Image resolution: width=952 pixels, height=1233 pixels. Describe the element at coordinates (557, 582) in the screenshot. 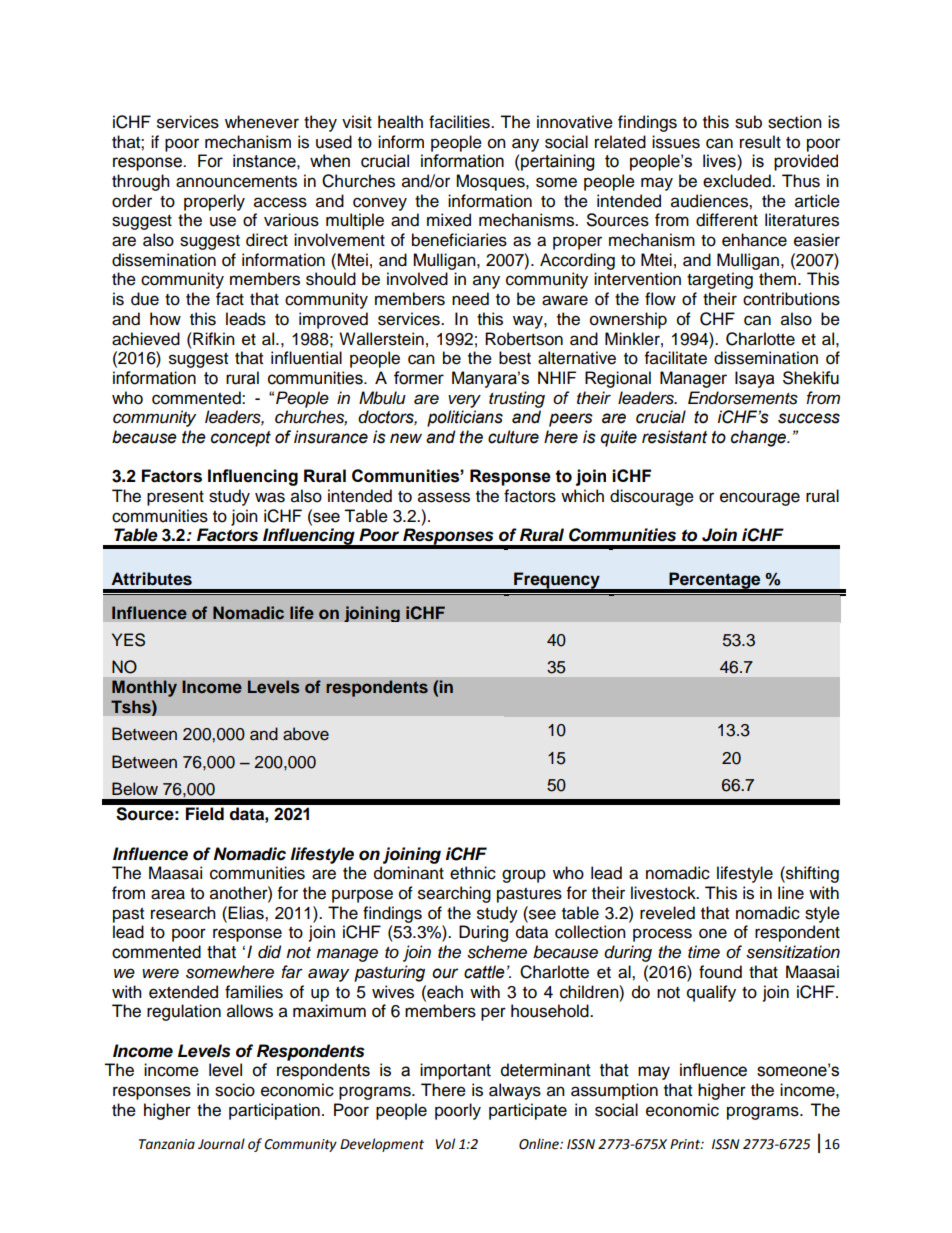

I see `Frequency` at that location.
